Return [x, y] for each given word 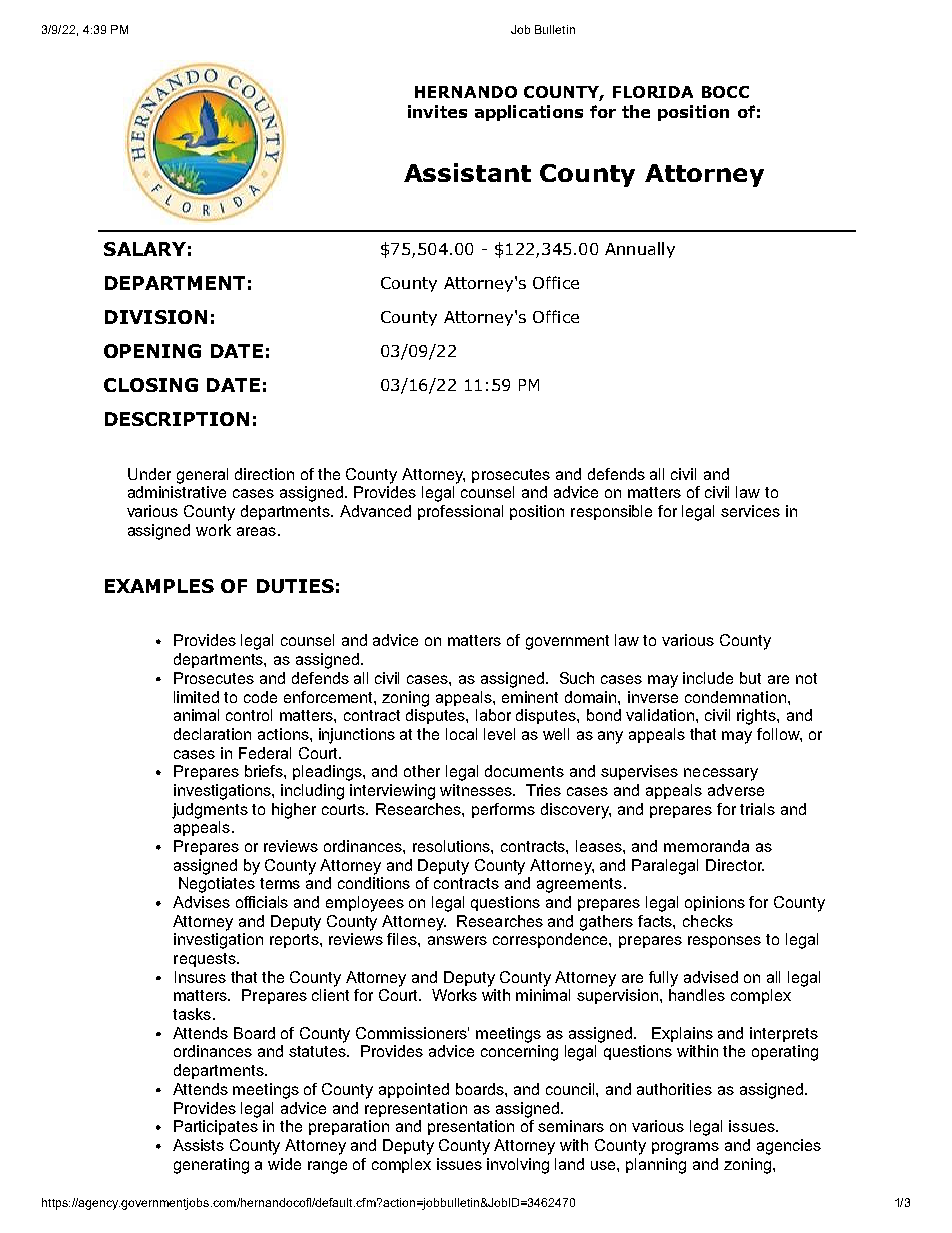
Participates [216, 1127]
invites [437, 111]
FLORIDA [653, 92]
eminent [530, 697]
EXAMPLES [159, 586]
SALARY [145, 249]
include [708, 678]
